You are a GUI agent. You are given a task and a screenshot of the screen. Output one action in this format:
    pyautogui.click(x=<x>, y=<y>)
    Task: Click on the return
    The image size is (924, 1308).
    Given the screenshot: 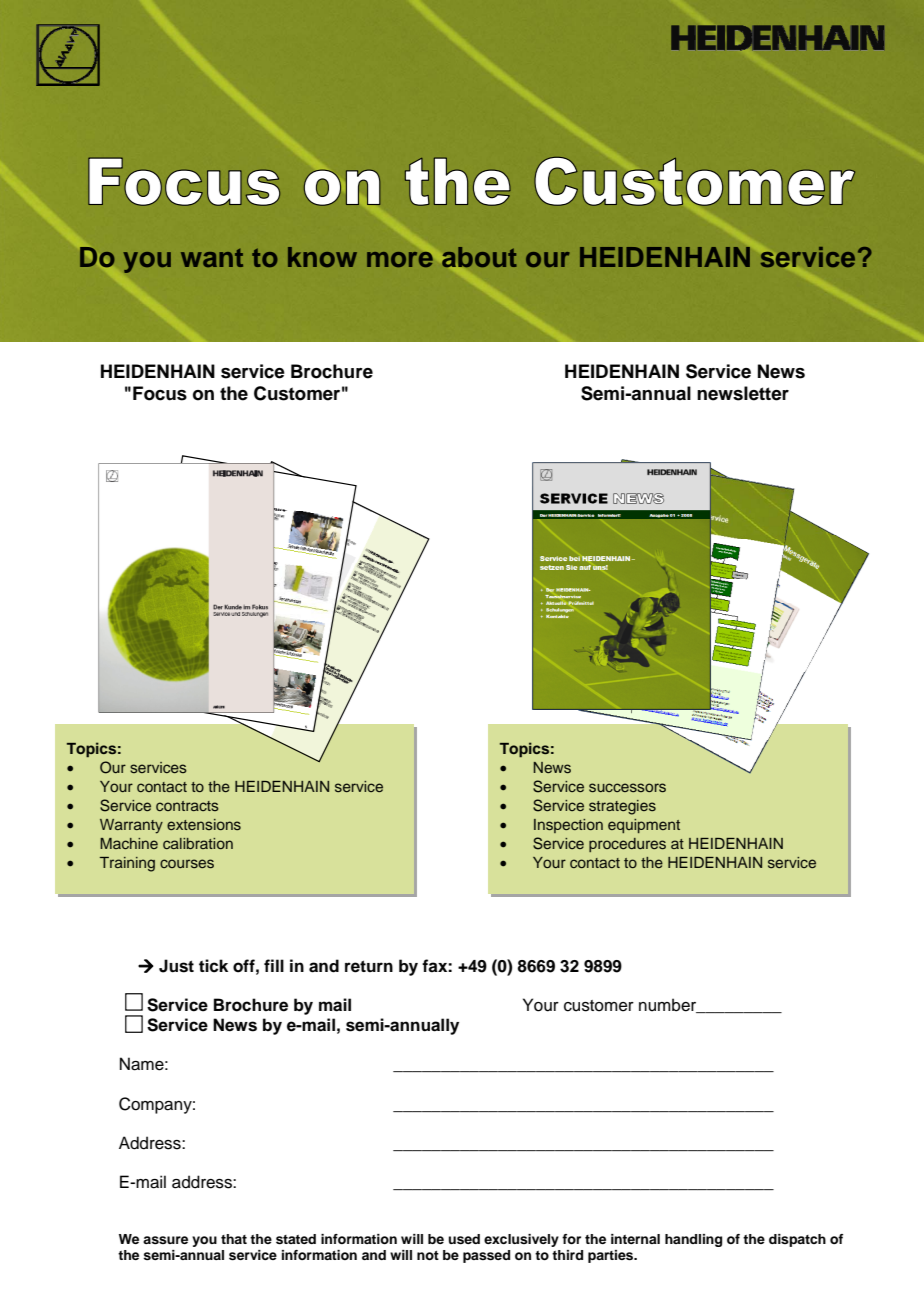 What is the action you would take?
    pyautogui.click(x=369, y=966)
